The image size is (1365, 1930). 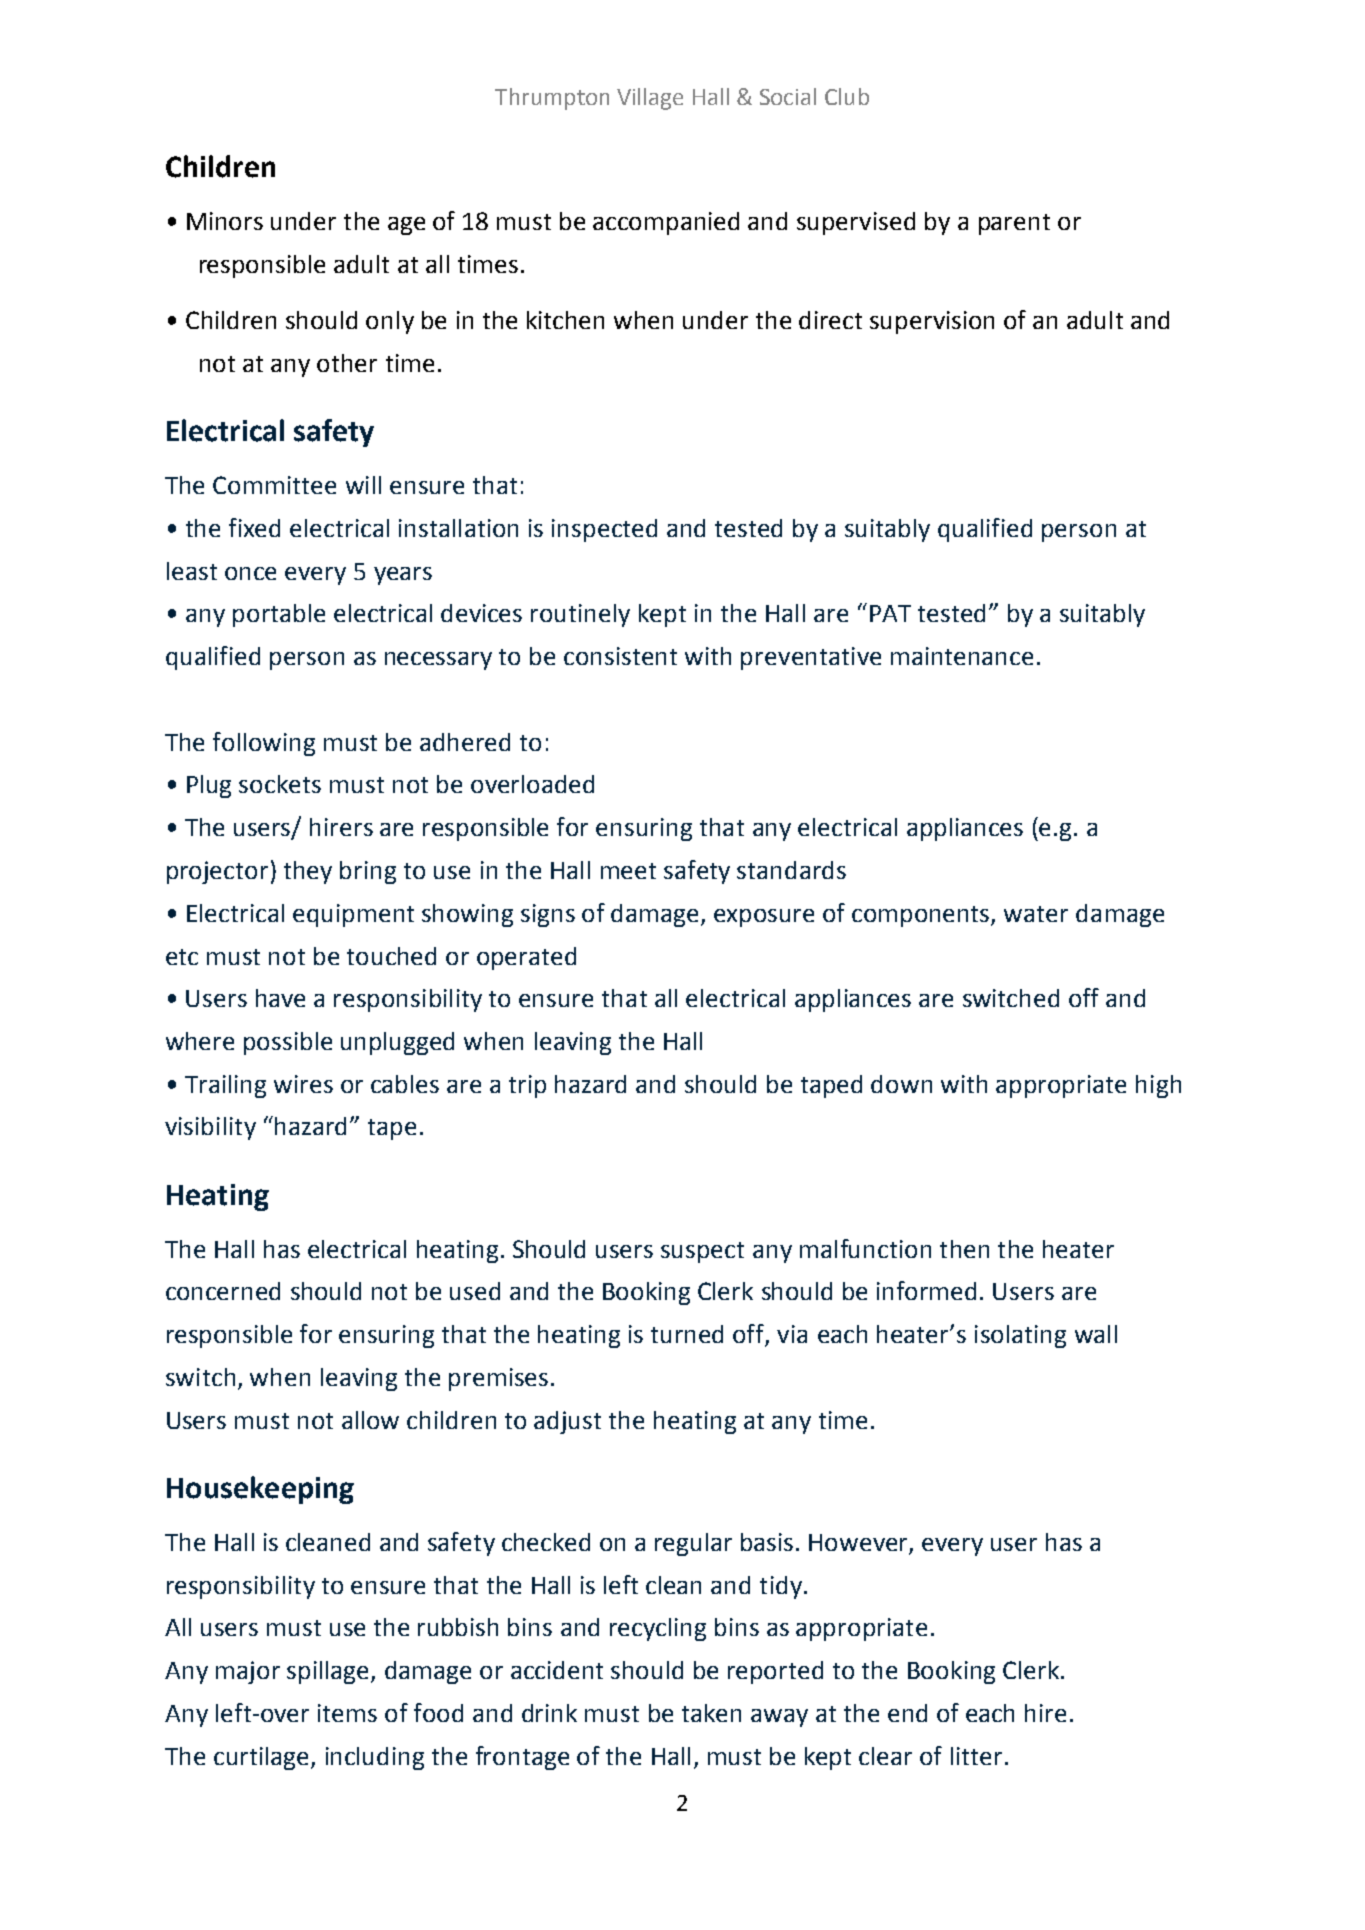 I want to click on items, so click(x=347, y=1713).
